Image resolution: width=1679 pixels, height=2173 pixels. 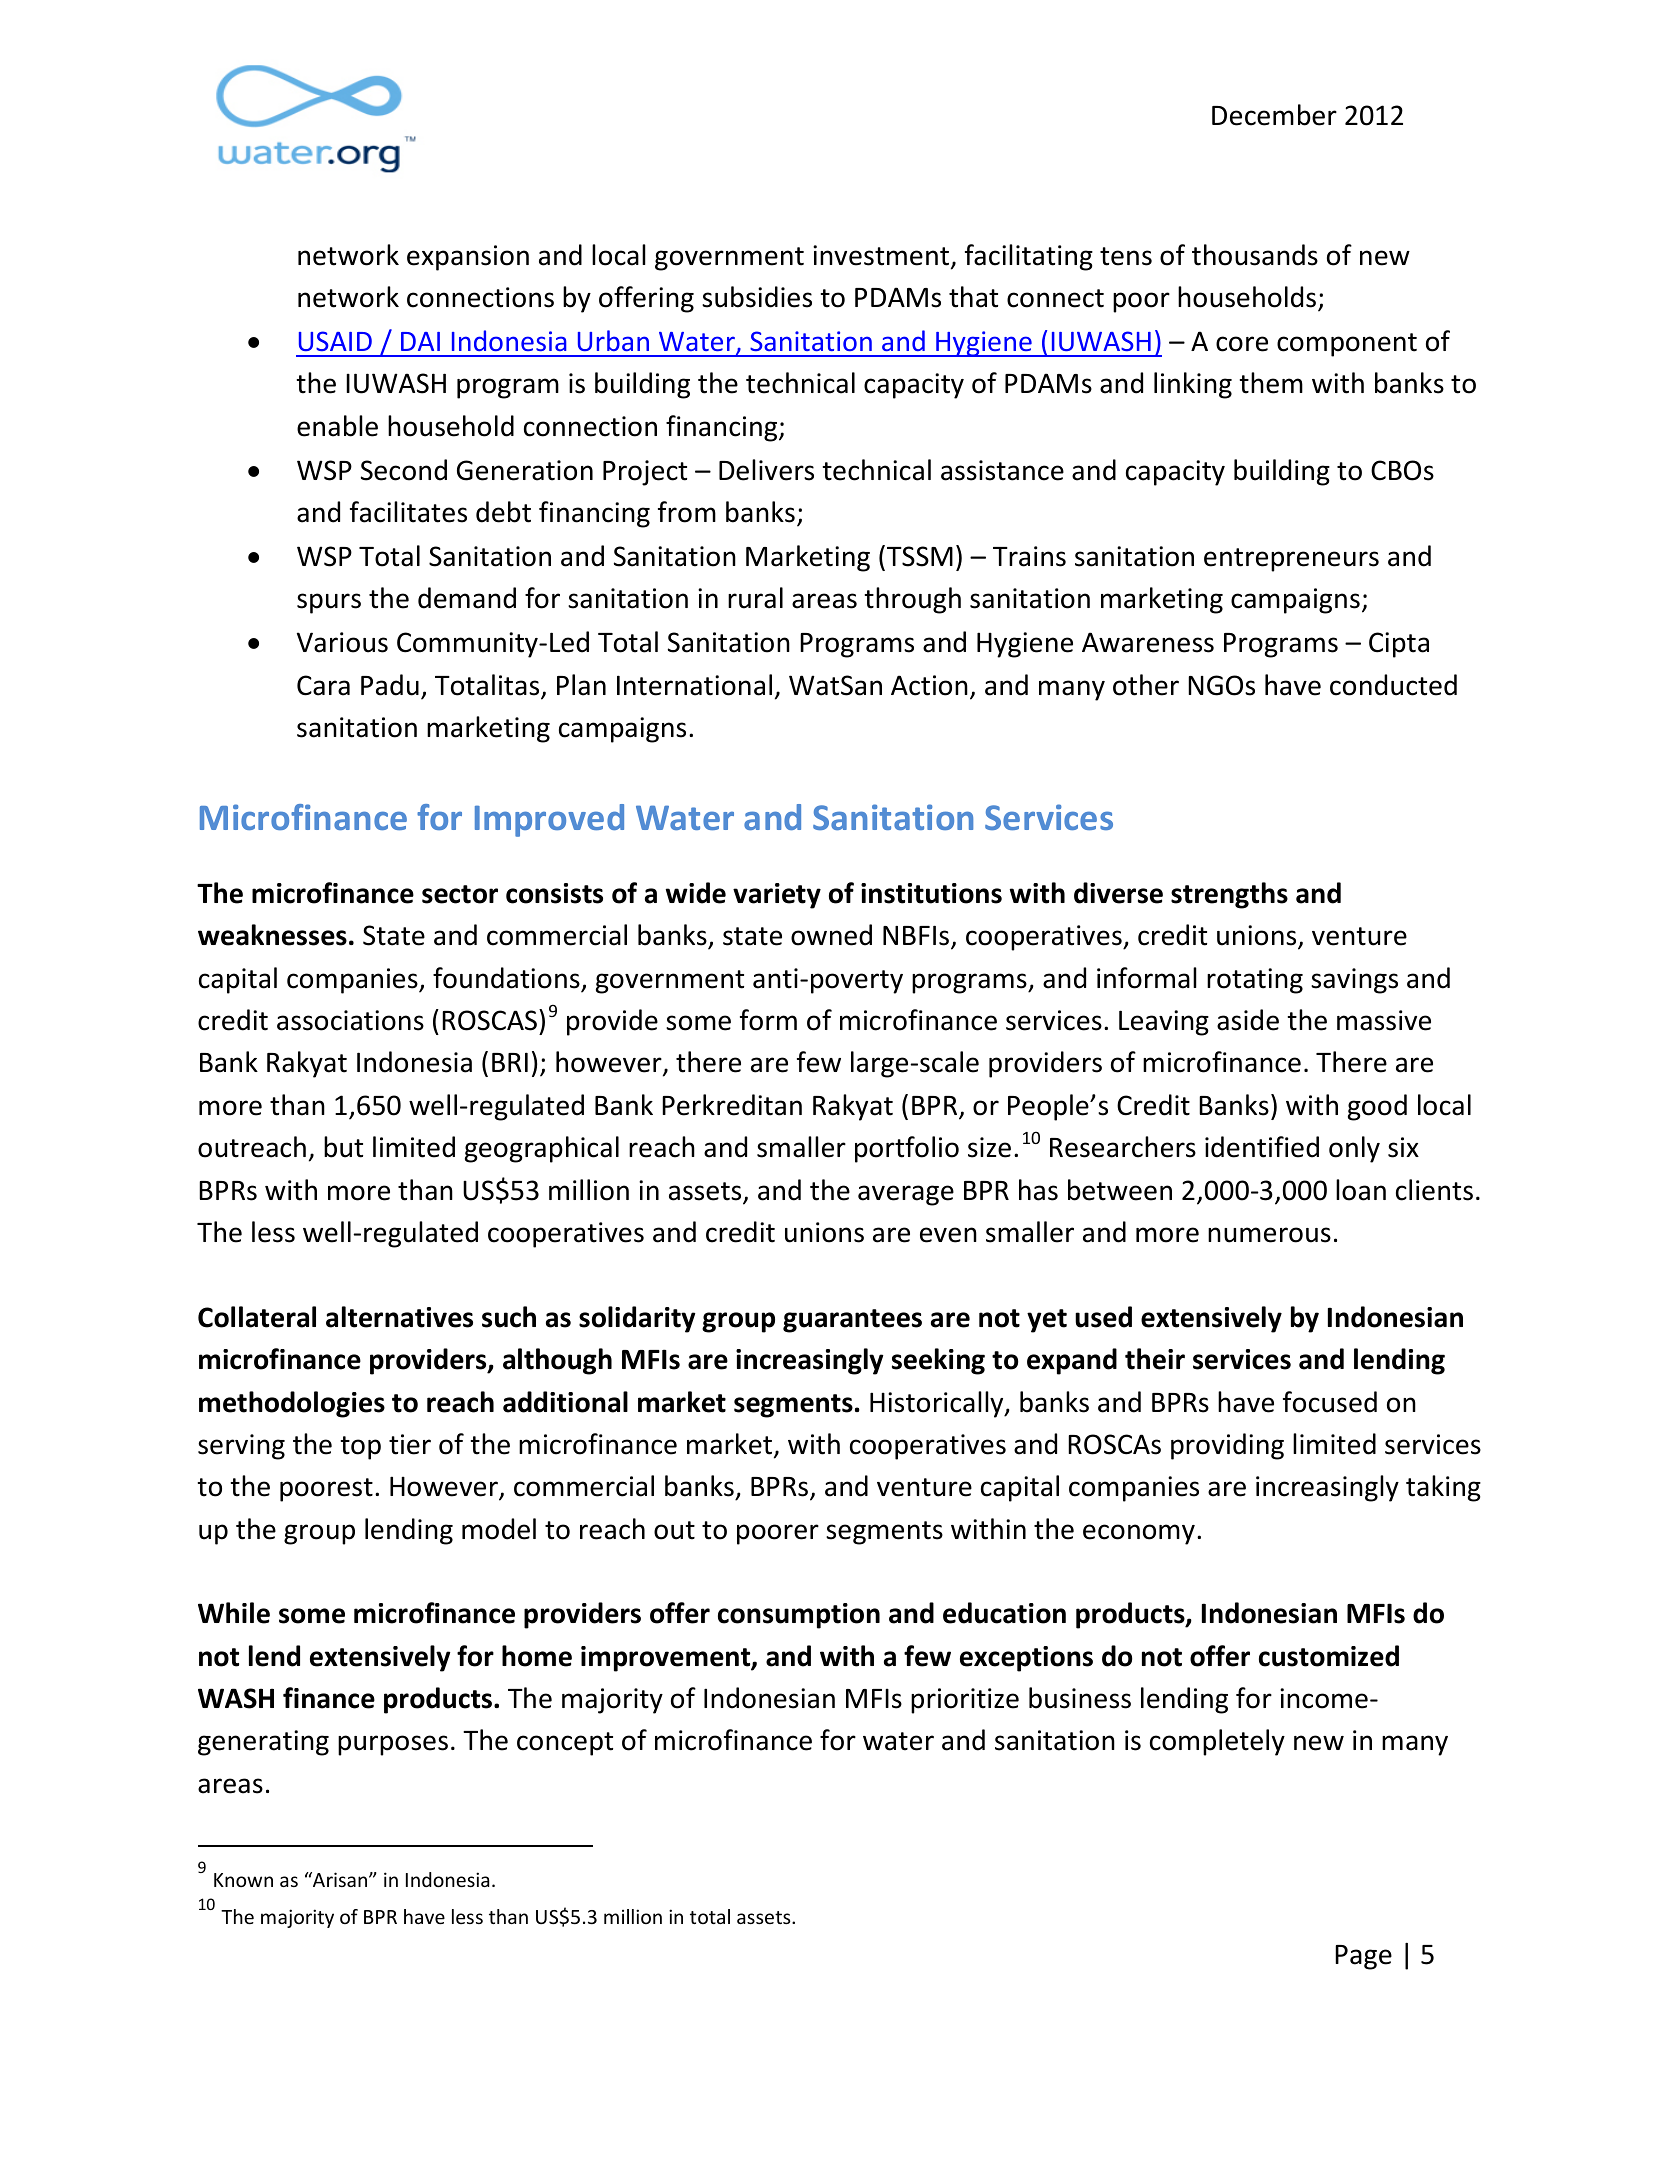 I want to click on prioritize, so click(x=965, y=1701).
